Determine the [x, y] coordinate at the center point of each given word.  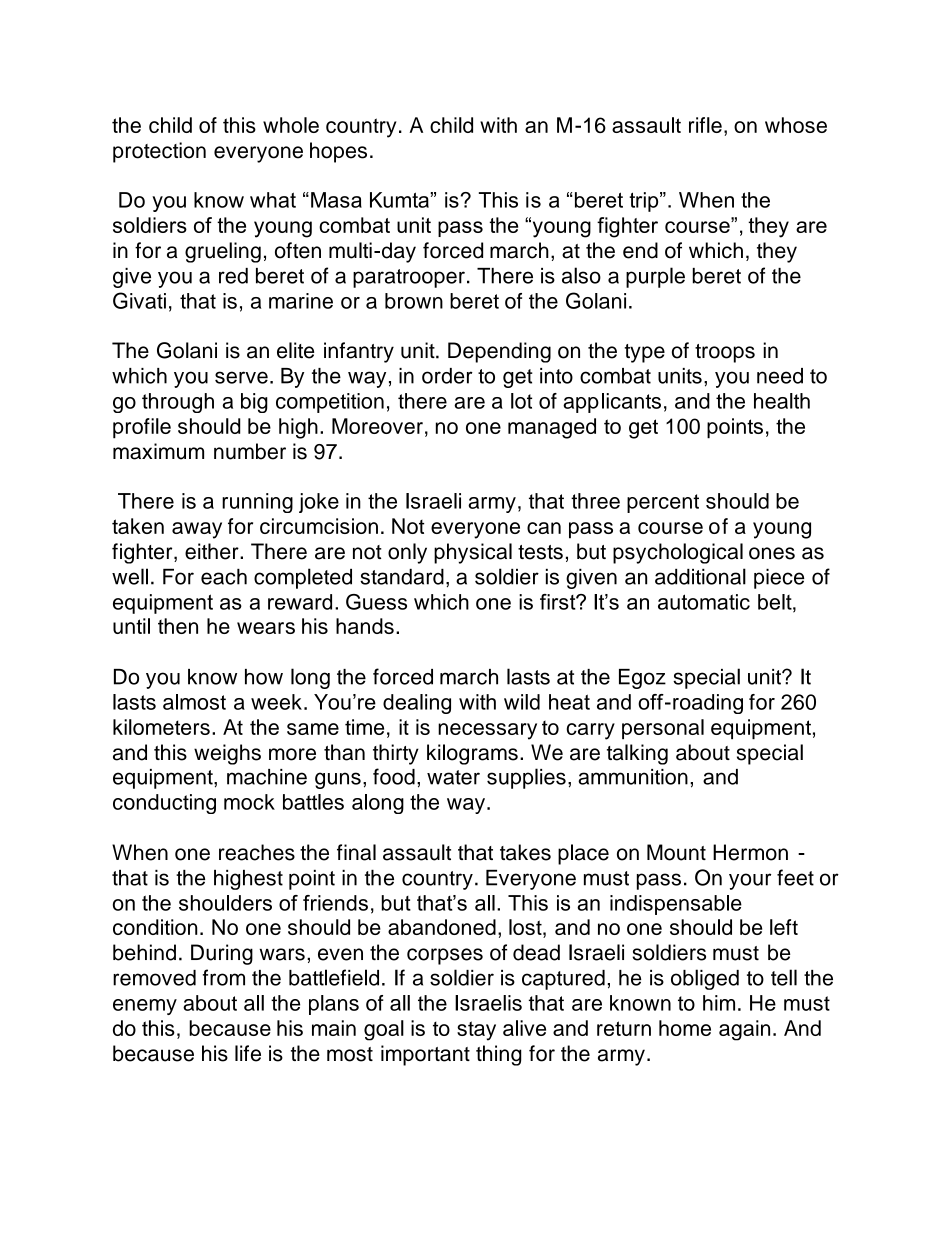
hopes [338, 152]
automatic [704, 602]
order [447, 376]
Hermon [750, 852]
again [744, 1030]
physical [473, 553]
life [248, 1053]
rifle [705, 125]
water [453, 777]
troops [725, 353]
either [213, 551]
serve [241, 377]
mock [249, 802]
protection [159, 152]
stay [476, 1031]
